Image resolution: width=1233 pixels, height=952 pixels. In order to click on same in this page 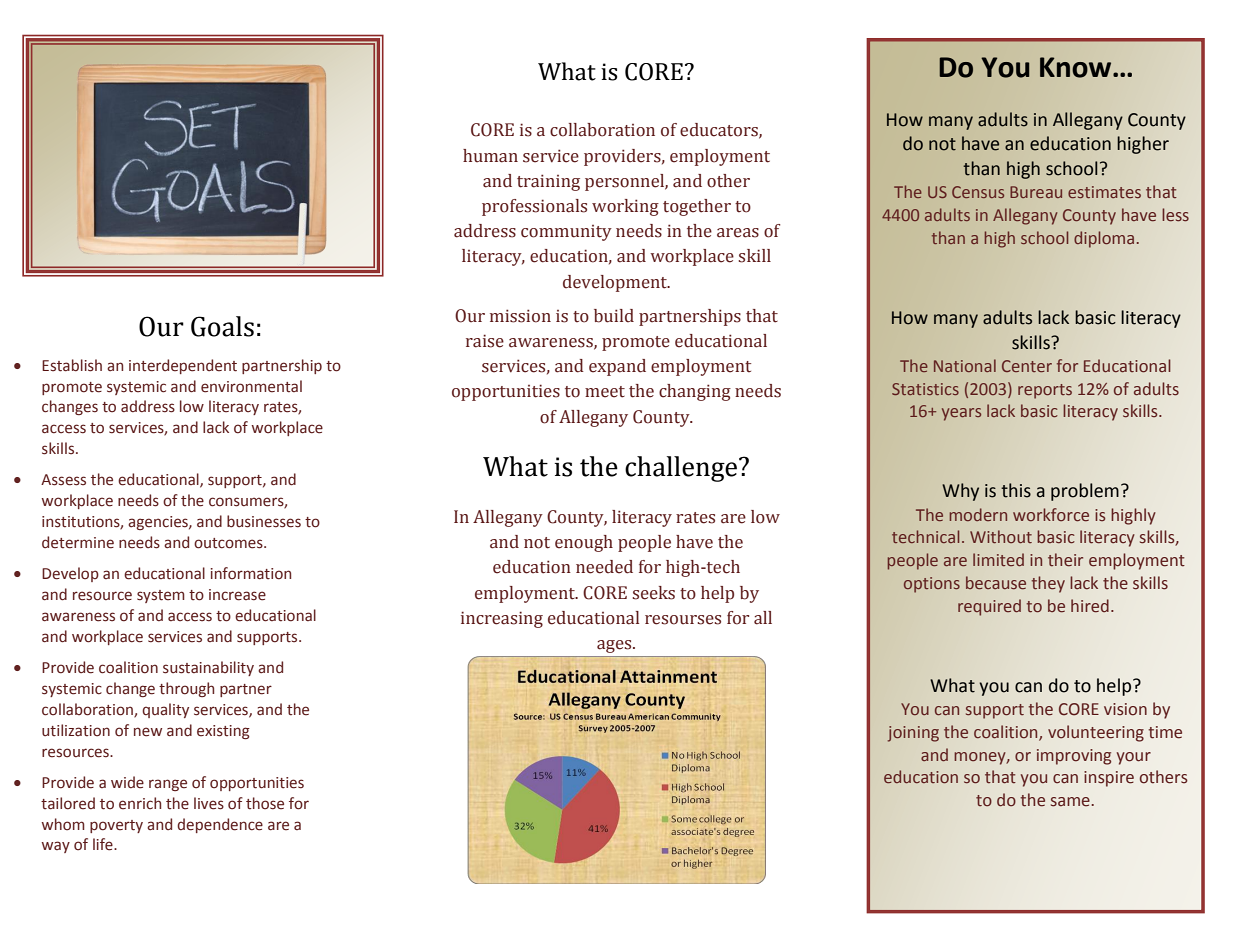, I will do `click(1070, 802)`.
